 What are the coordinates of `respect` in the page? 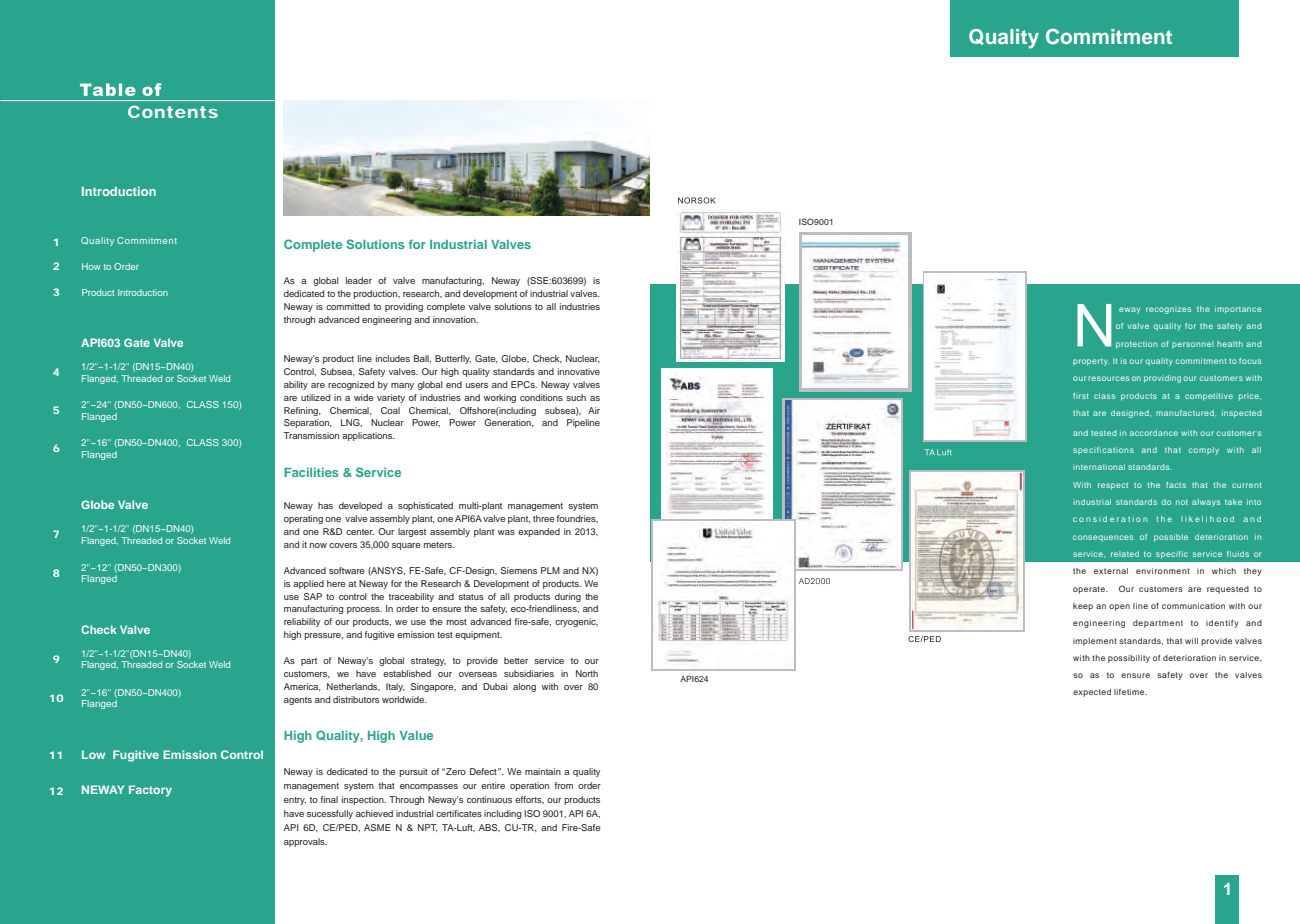 It's located at (1113, 486).
